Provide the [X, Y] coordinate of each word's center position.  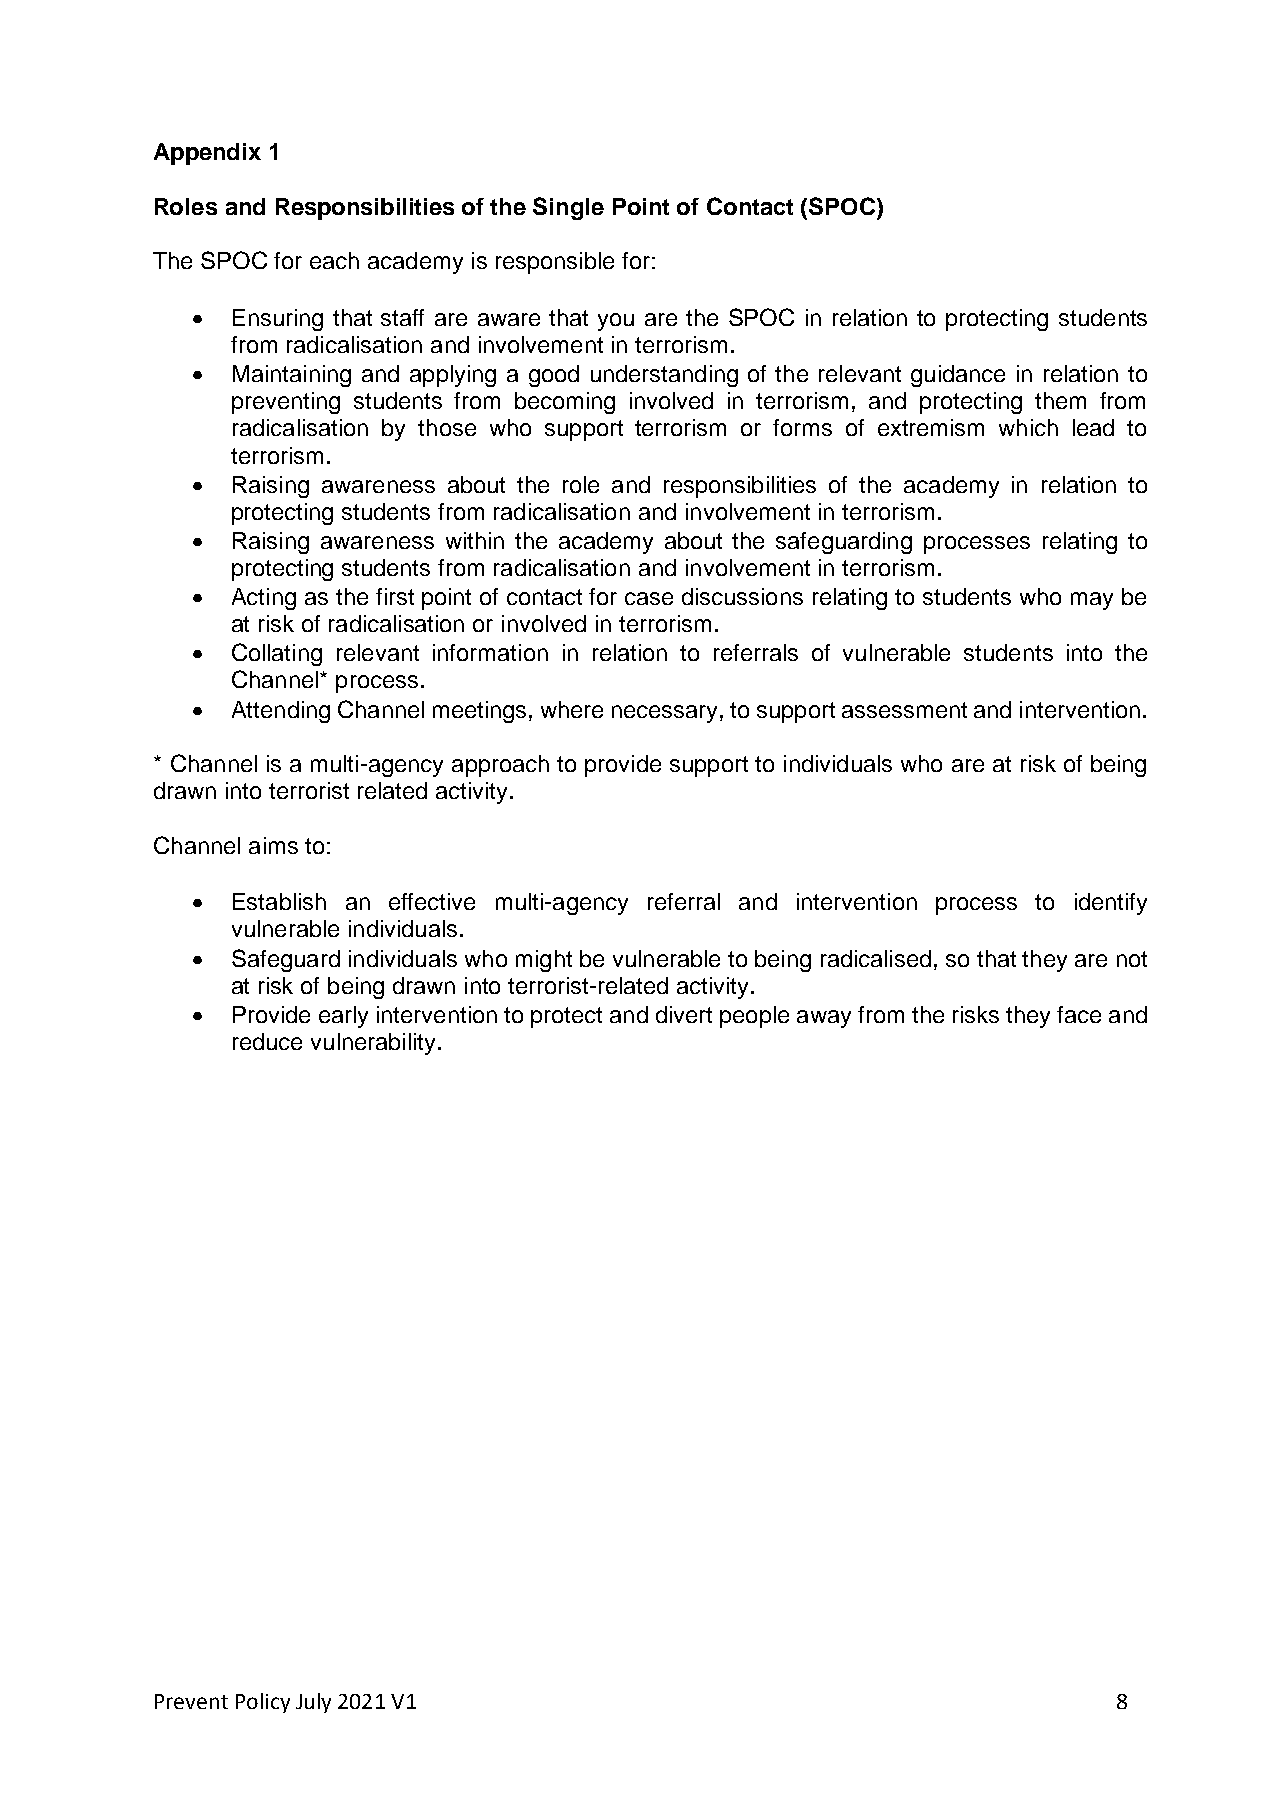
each [334, 260]
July [313, 1703]
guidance [958, 376]
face [1079, 1014]
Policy [263, 1703]
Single [568, 208]
